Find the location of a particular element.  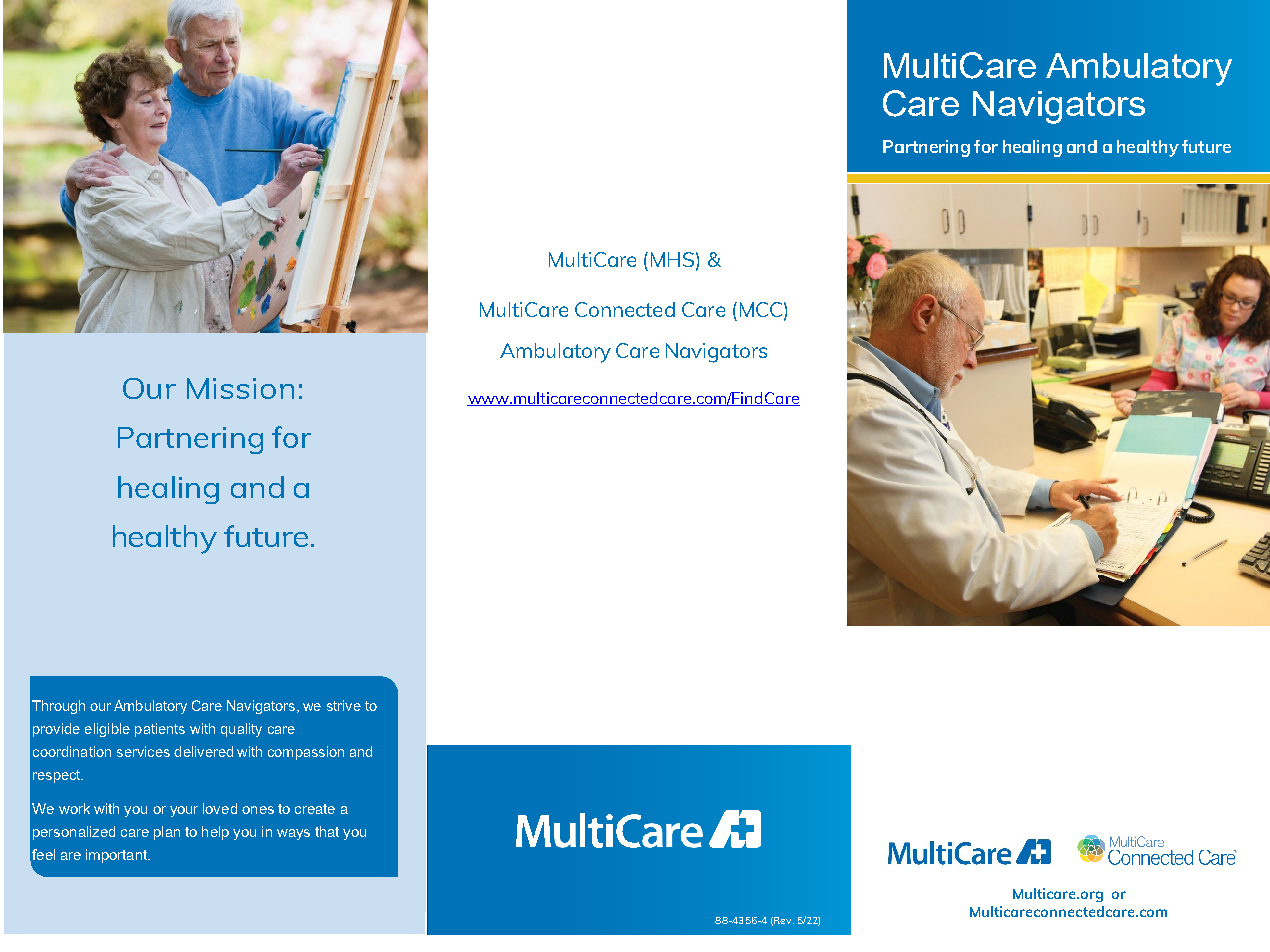

strive is located at coordinates (344, 705).
